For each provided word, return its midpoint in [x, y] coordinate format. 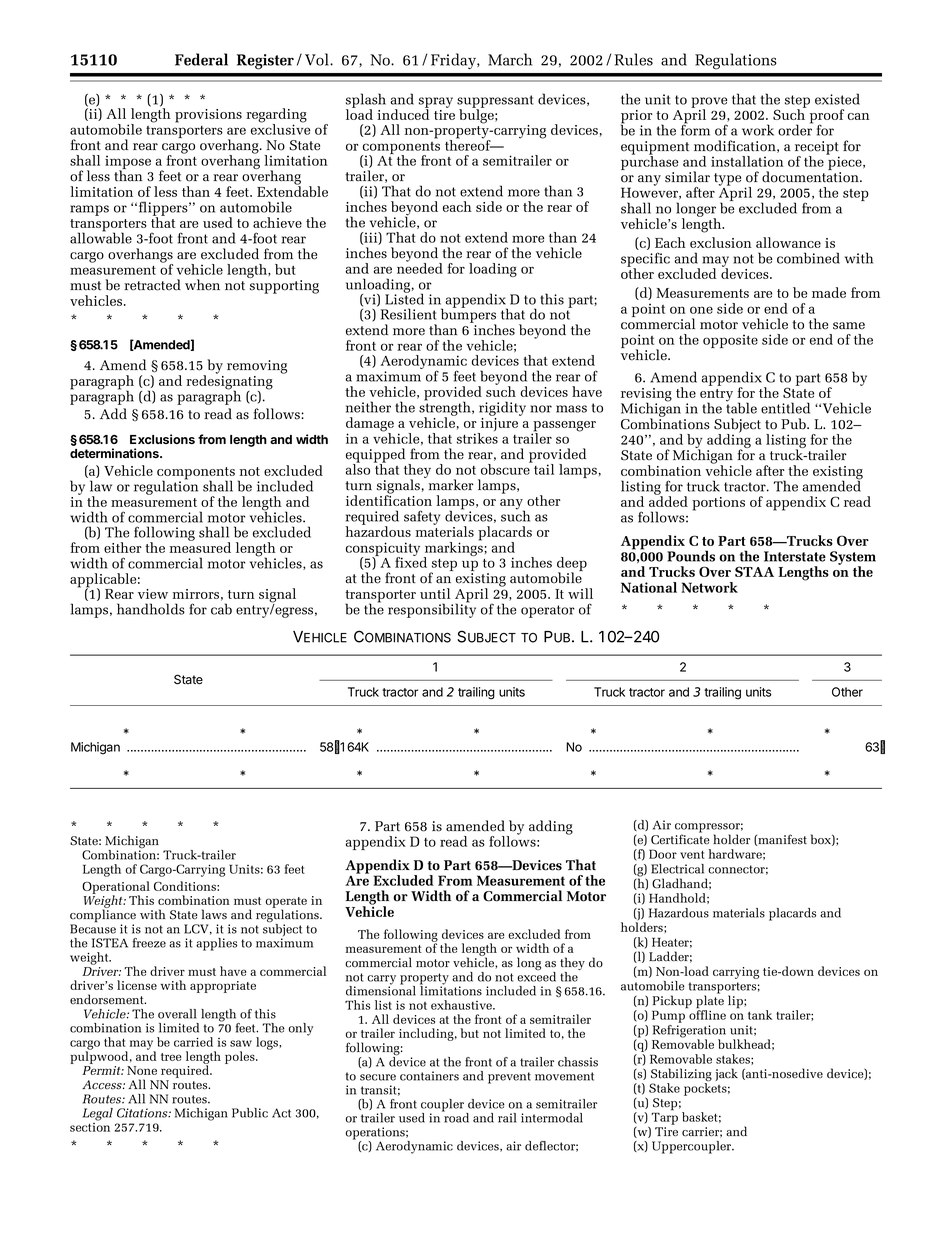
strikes [477, 438]
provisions [208, 116]
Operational [116, 888]
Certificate [680, 838]
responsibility [432, 609]
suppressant [495, 102]
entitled [785, 408]
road [455, 1117]
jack [726, 1074]
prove [709, 103]
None [142, 1070]
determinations [115, 453]
